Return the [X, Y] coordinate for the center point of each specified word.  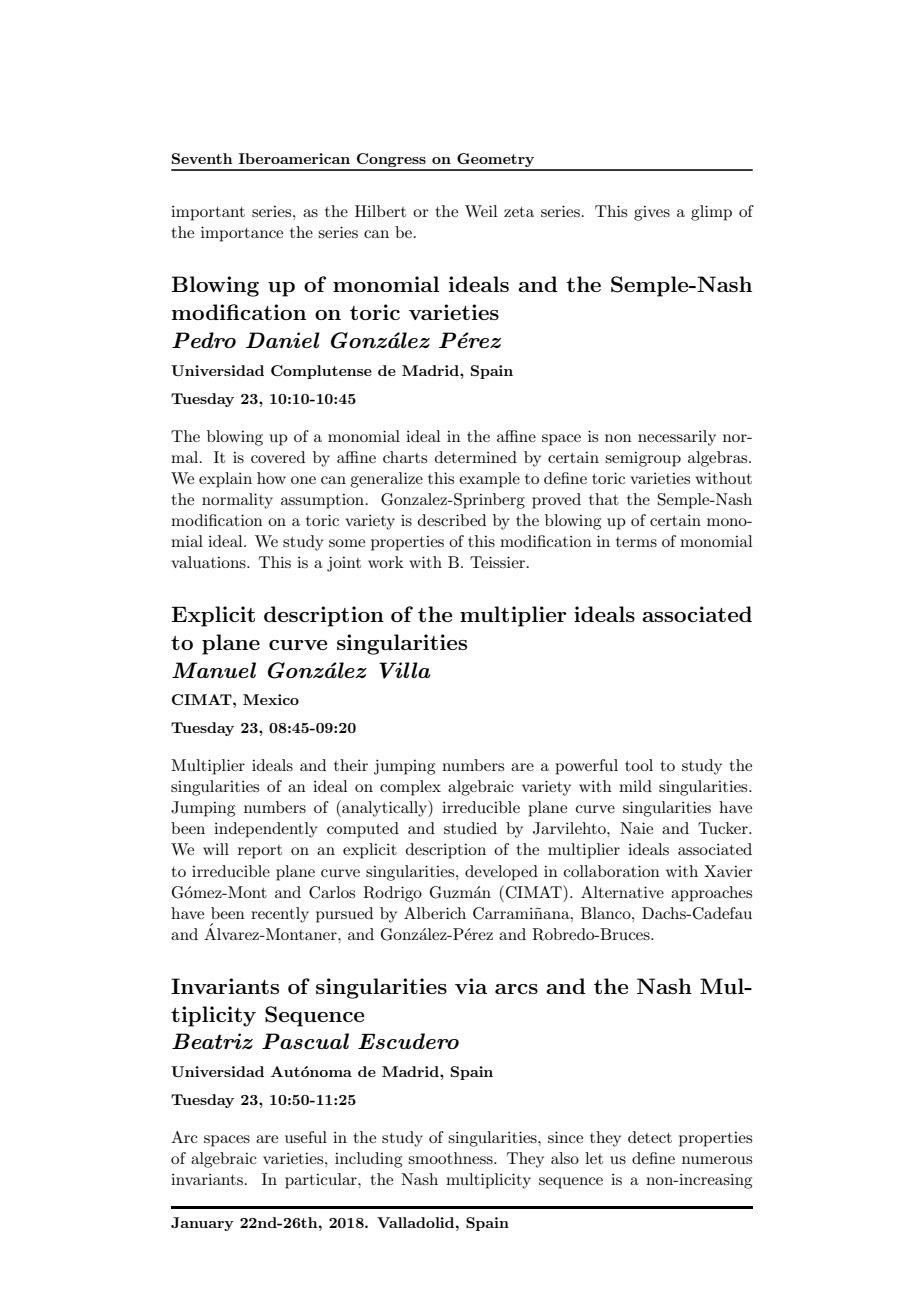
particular [322, 1181]
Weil [481, 211]
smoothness [451, 1158]
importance [242, 234]
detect [650, 1137]
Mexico [271, 699]
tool [639, 765]
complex [410, 788]
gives [652, 213]
